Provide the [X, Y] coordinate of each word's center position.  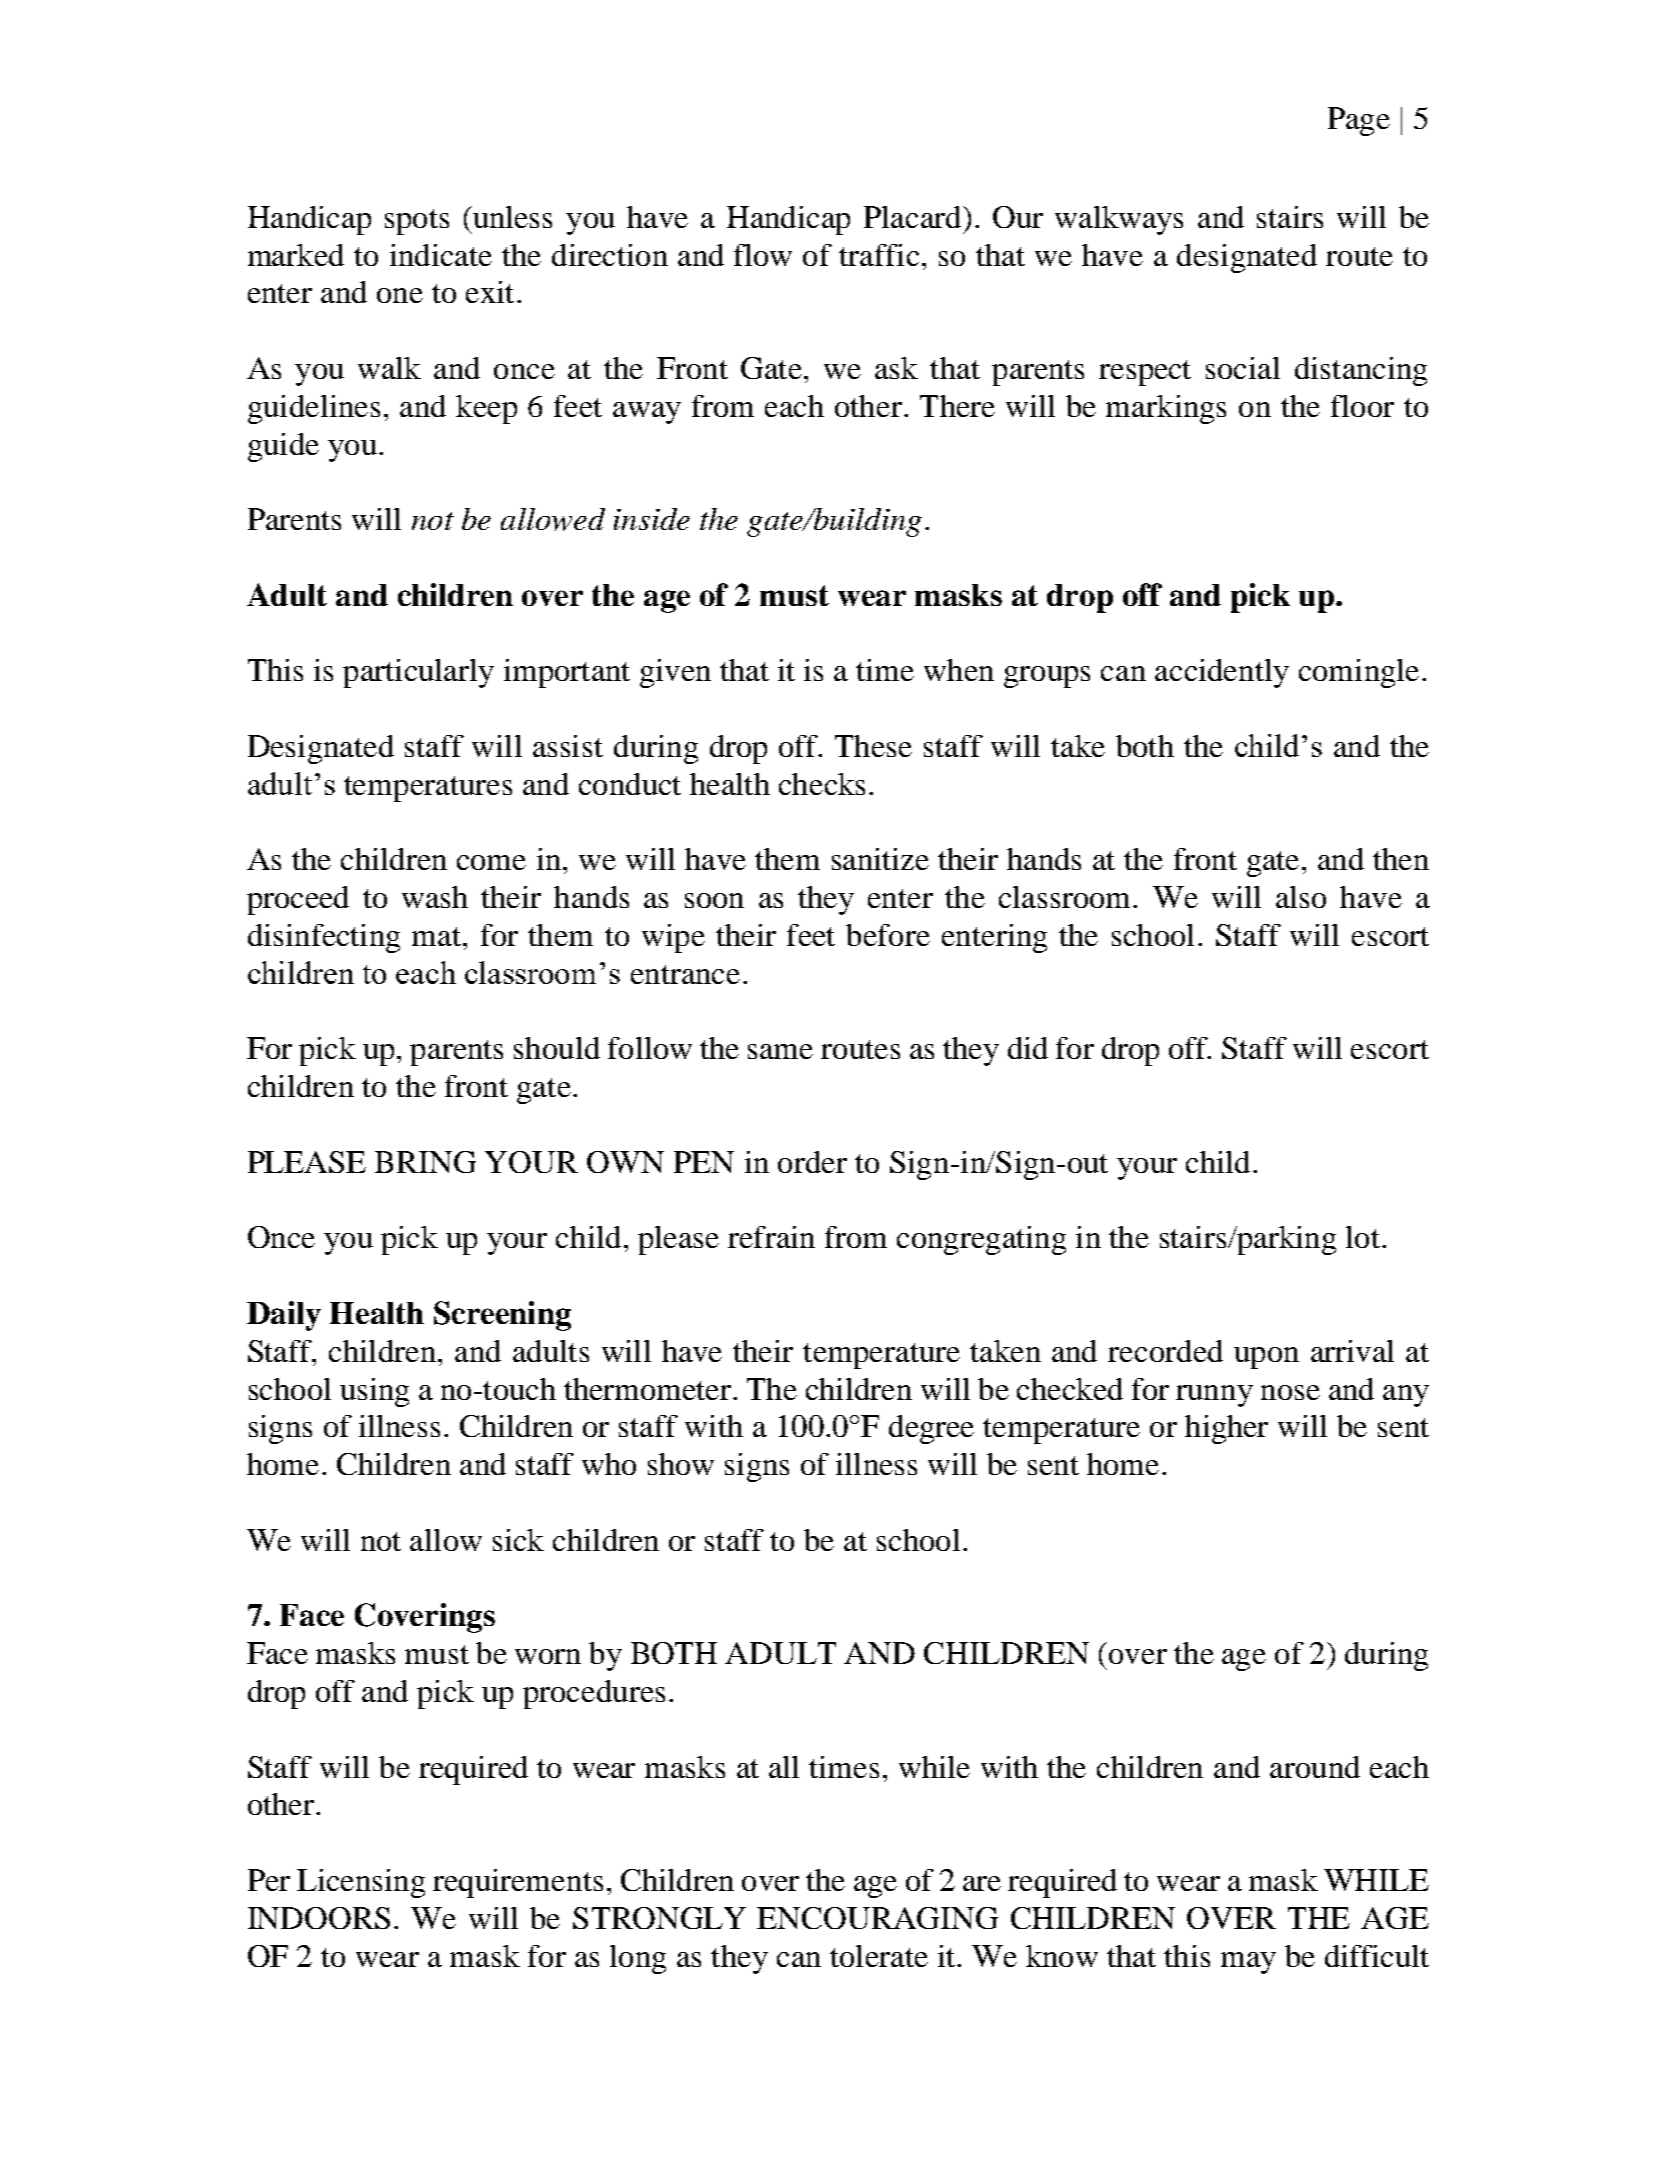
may [1248, 1963]
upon [1266, 1358]
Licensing [361, 1883]
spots [417, 222]
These [873, 746]
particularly [418, 673]
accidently [1222, 673]
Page [1359, 121]
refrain [771, 1237]
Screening [502, 1316]
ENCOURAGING [877, 1918]
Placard [914, 217]
